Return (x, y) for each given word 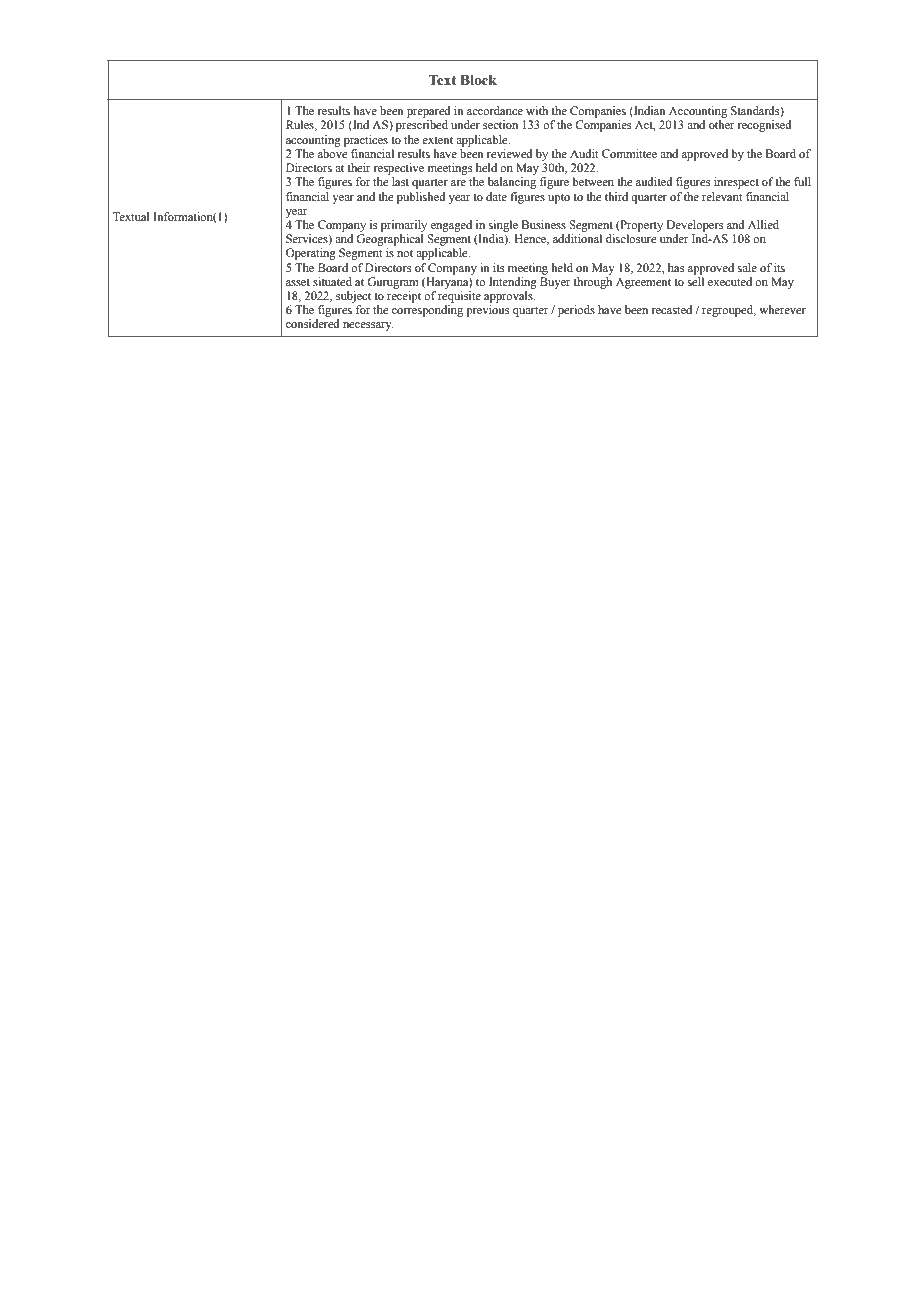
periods (576, 311)
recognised (764, 126)
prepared (429, 112)
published (421, 198)
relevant (722, 196)
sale (747, 267)
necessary (368, 326)
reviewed (510, 153)
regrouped (729, 311)
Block (478, 80)
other (722, 124)
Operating (311, 254)
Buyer (555, 283)
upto (559, 198)
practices (366, 141)
